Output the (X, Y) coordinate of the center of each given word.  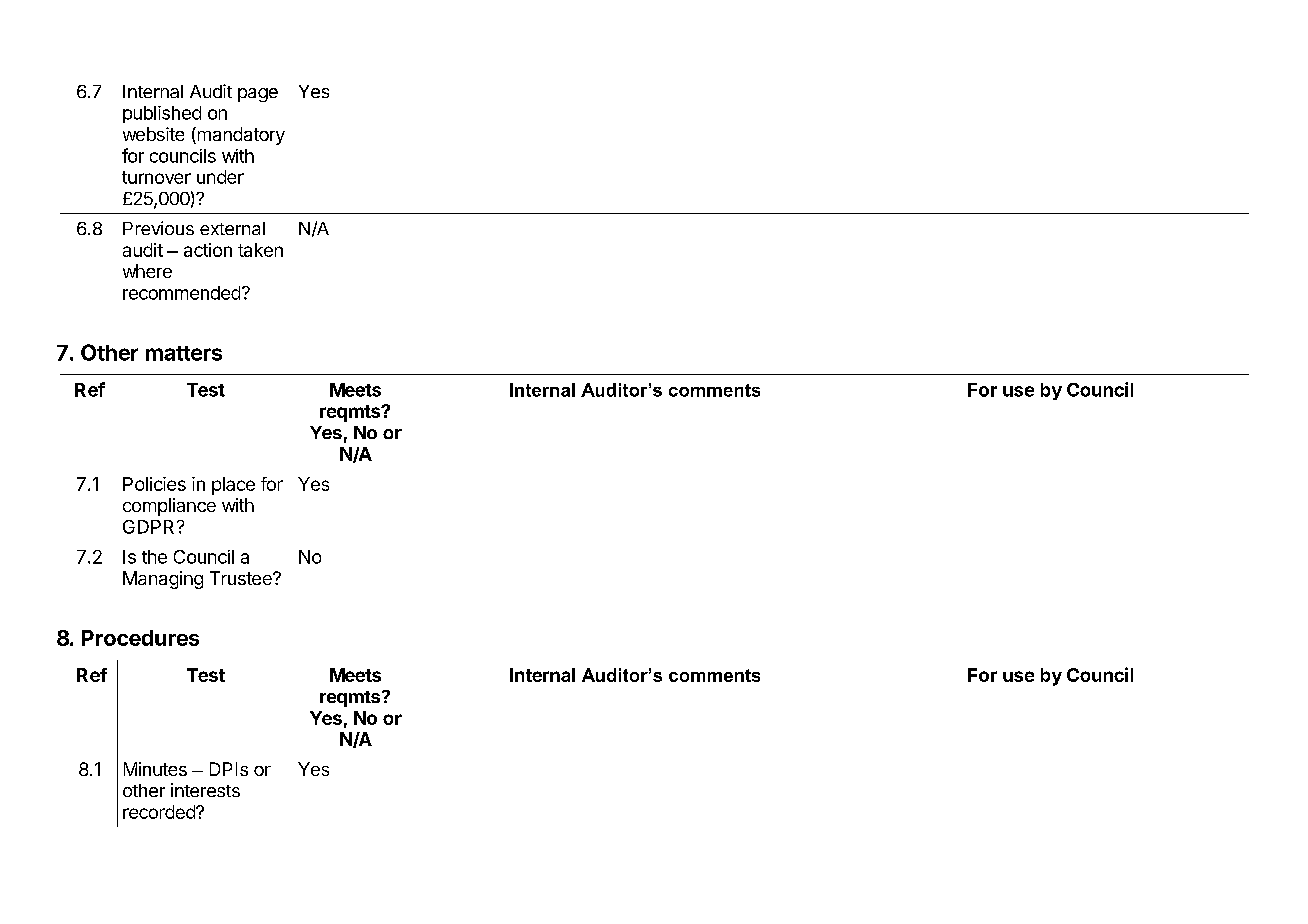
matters (184, 353)
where (147, 271)
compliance (169, 507)
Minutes (155, 769)
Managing (163, 580)
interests (205, 790)
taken (260, 250)
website (153, 134)
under (220, 177)
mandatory (240, 136)
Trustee (242, 578)
